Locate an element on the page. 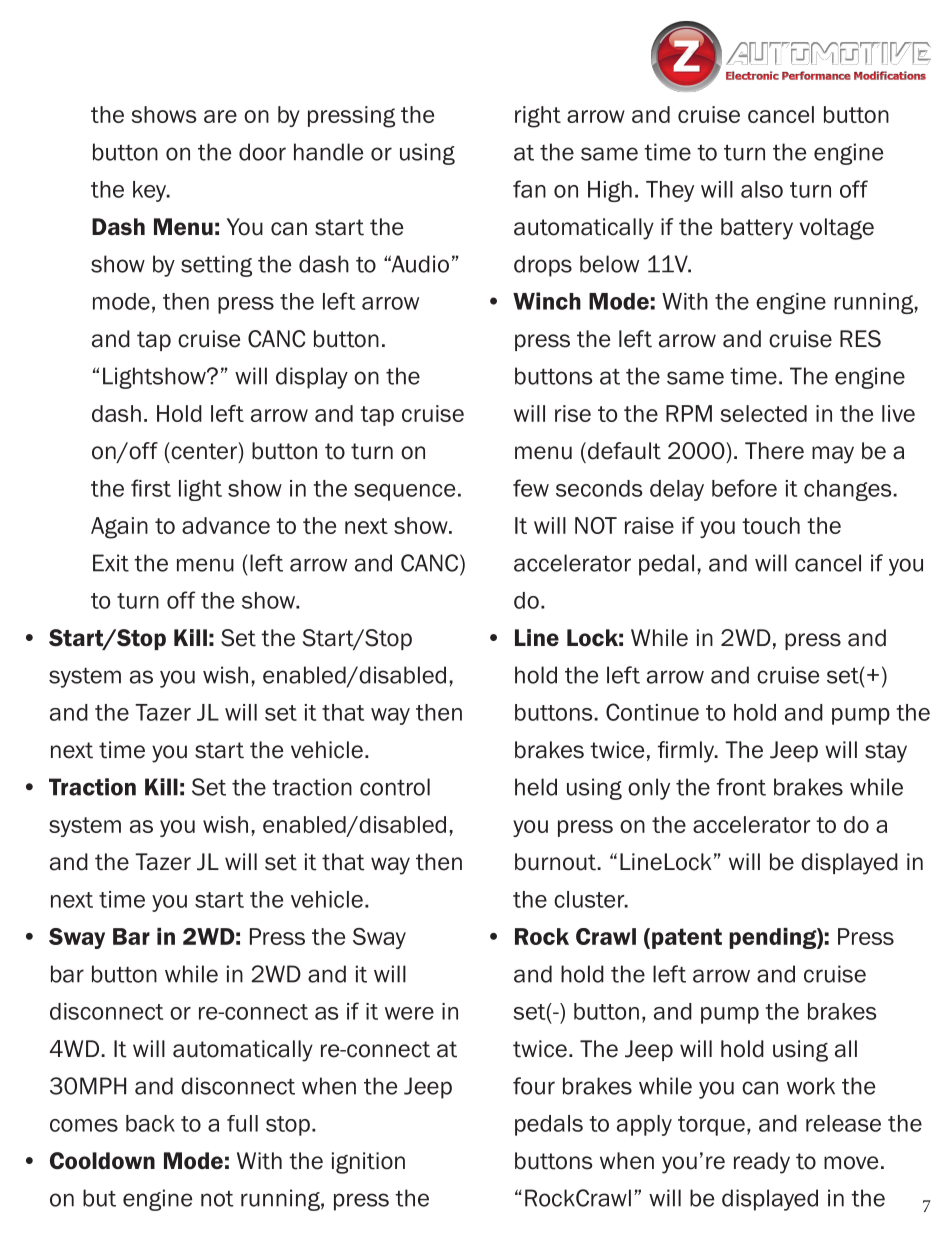 This document has height=1233, width=952. control is located at coordinates (395, 787).
